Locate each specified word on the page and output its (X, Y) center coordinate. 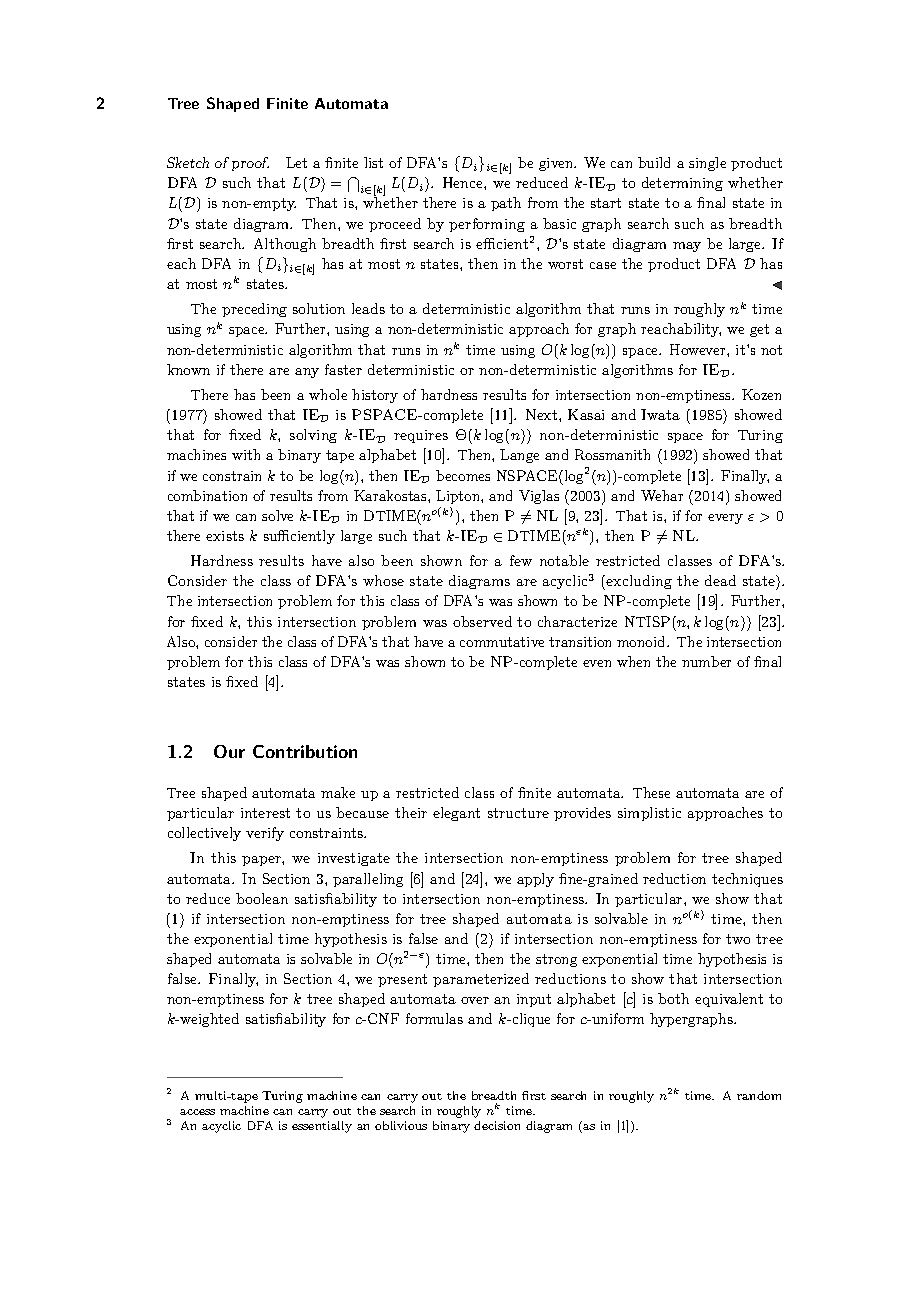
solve (277, 515)
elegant (456, 814)
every (725, 519)
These (651, 792)
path (506, 204)
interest (265, 813)
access (197, 1112)
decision (497, 1125)
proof (250, 164)
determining (682, 184)
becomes (463, 475)
